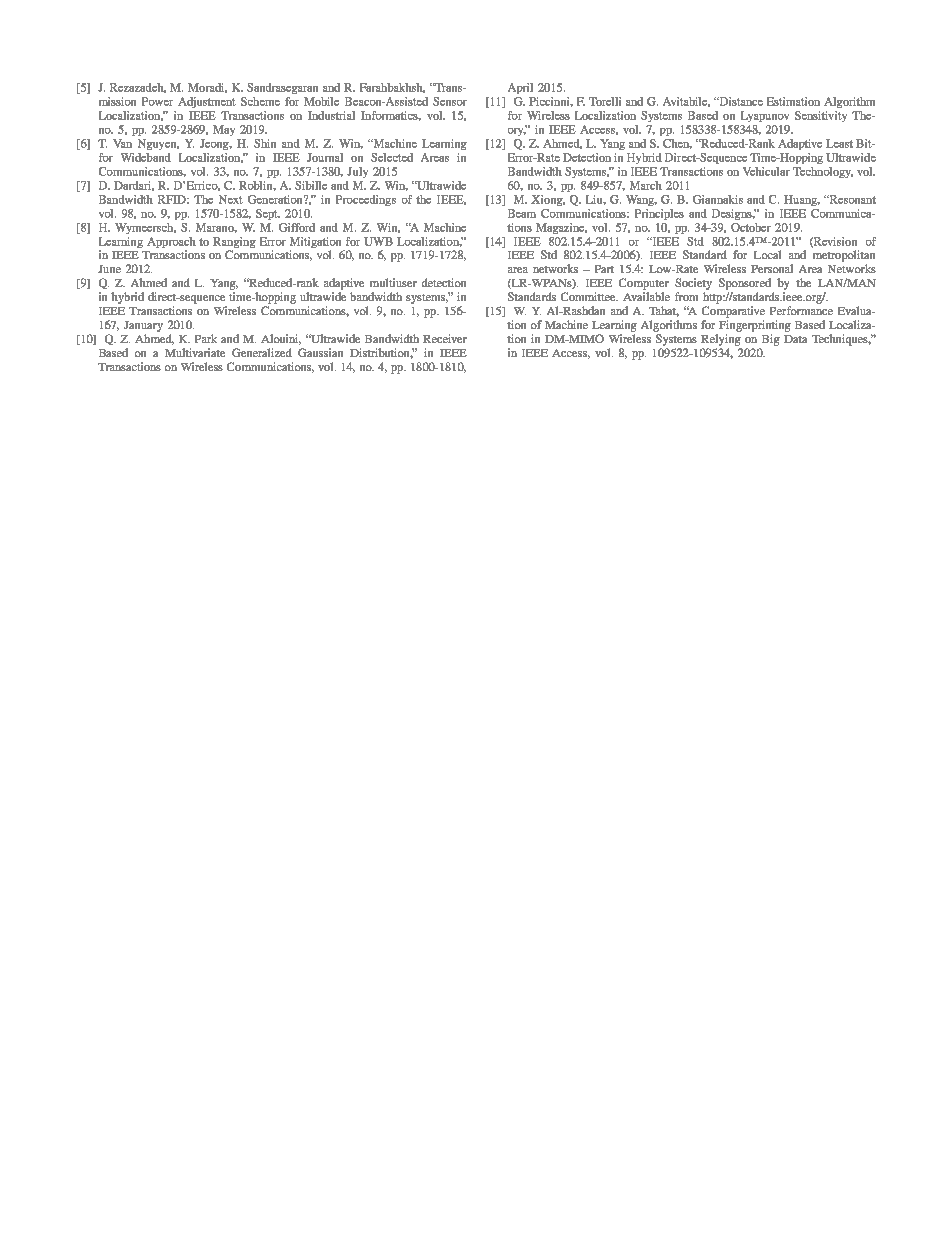 The image size is (952, 1233). Describe the element at coordinates (109, 269) in the screenshot. I see `June` at that location.
